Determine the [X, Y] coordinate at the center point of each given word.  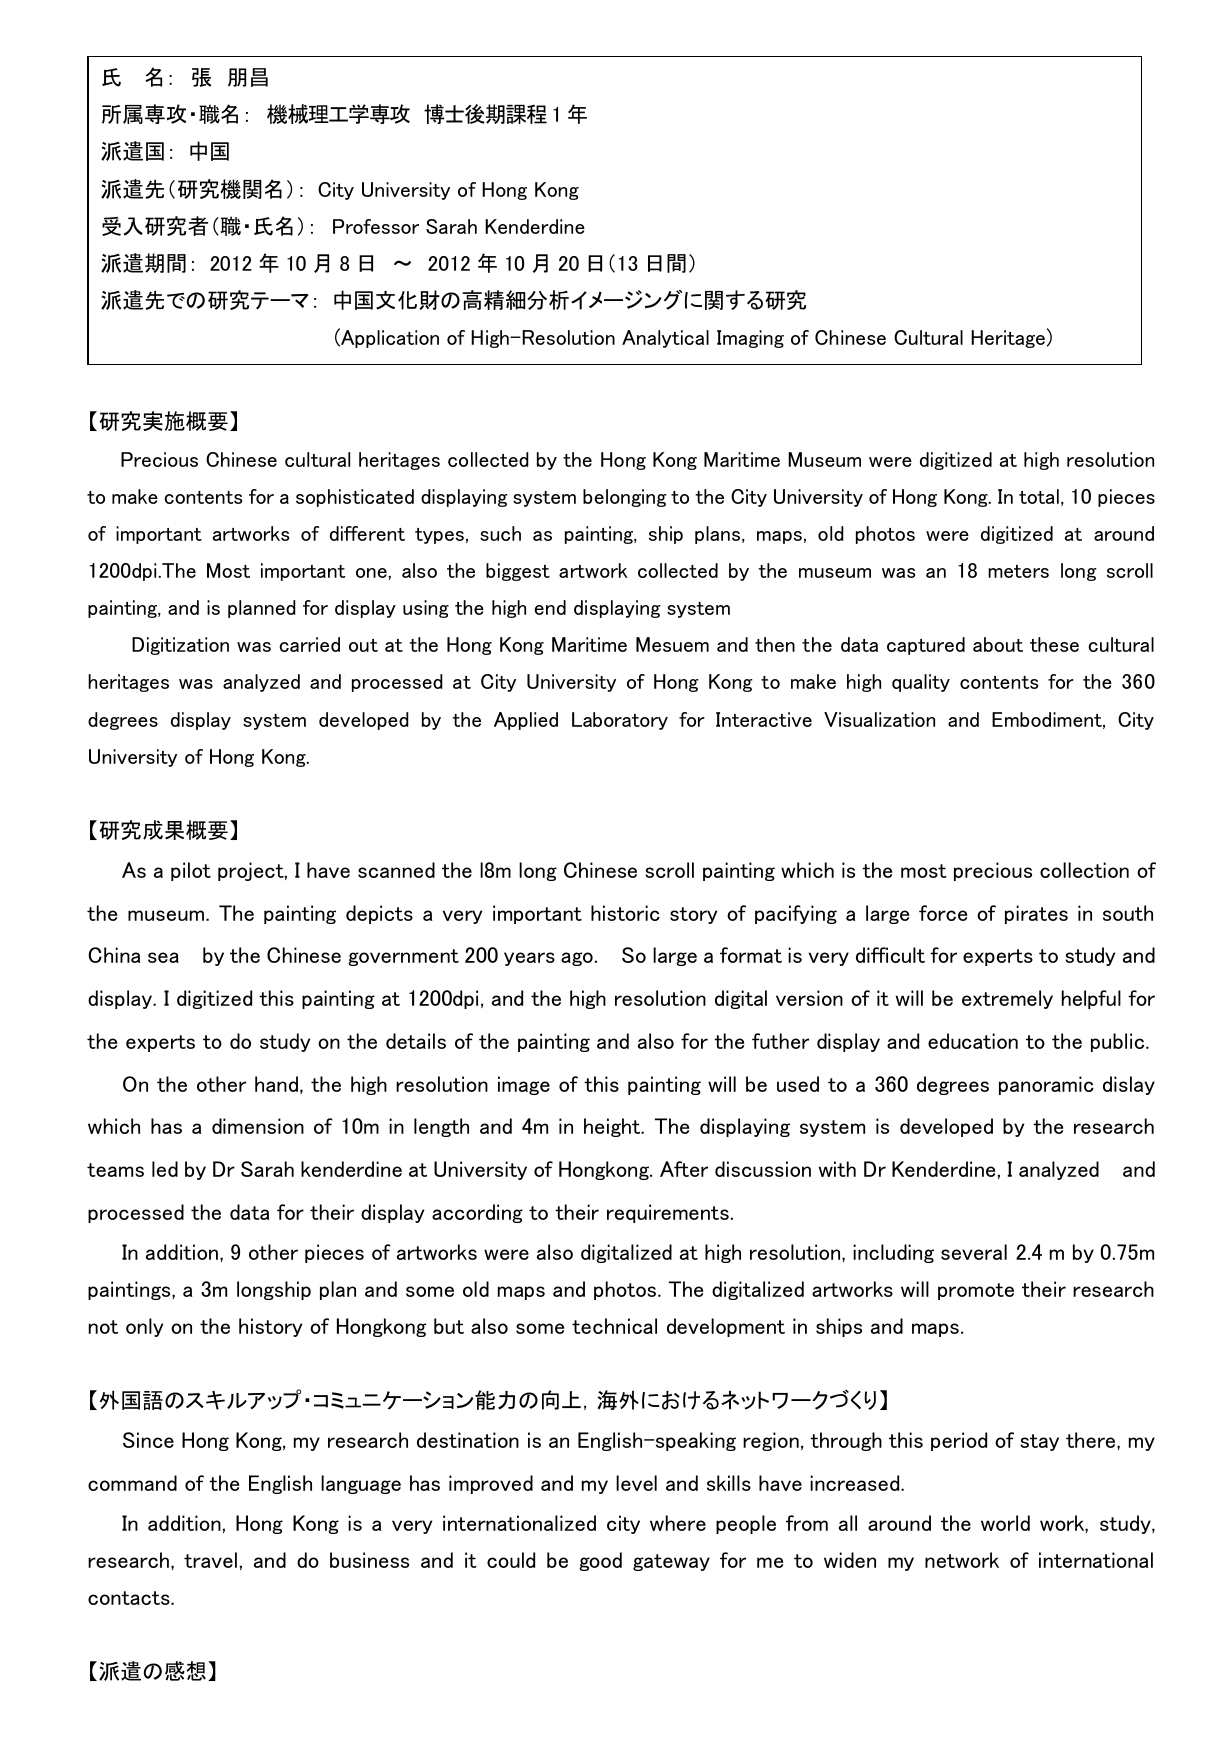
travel [210, 1560]
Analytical [665, 339]
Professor [376, 226]
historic [625, 913]
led [165, 1169]
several [974, 1252]
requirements [668, 1213]
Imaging [750, 339]
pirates [1036, 914]
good [600, 1561]
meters [1018, 571]
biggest [518, 572]
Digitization [180, 646]
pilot [191, 871]
